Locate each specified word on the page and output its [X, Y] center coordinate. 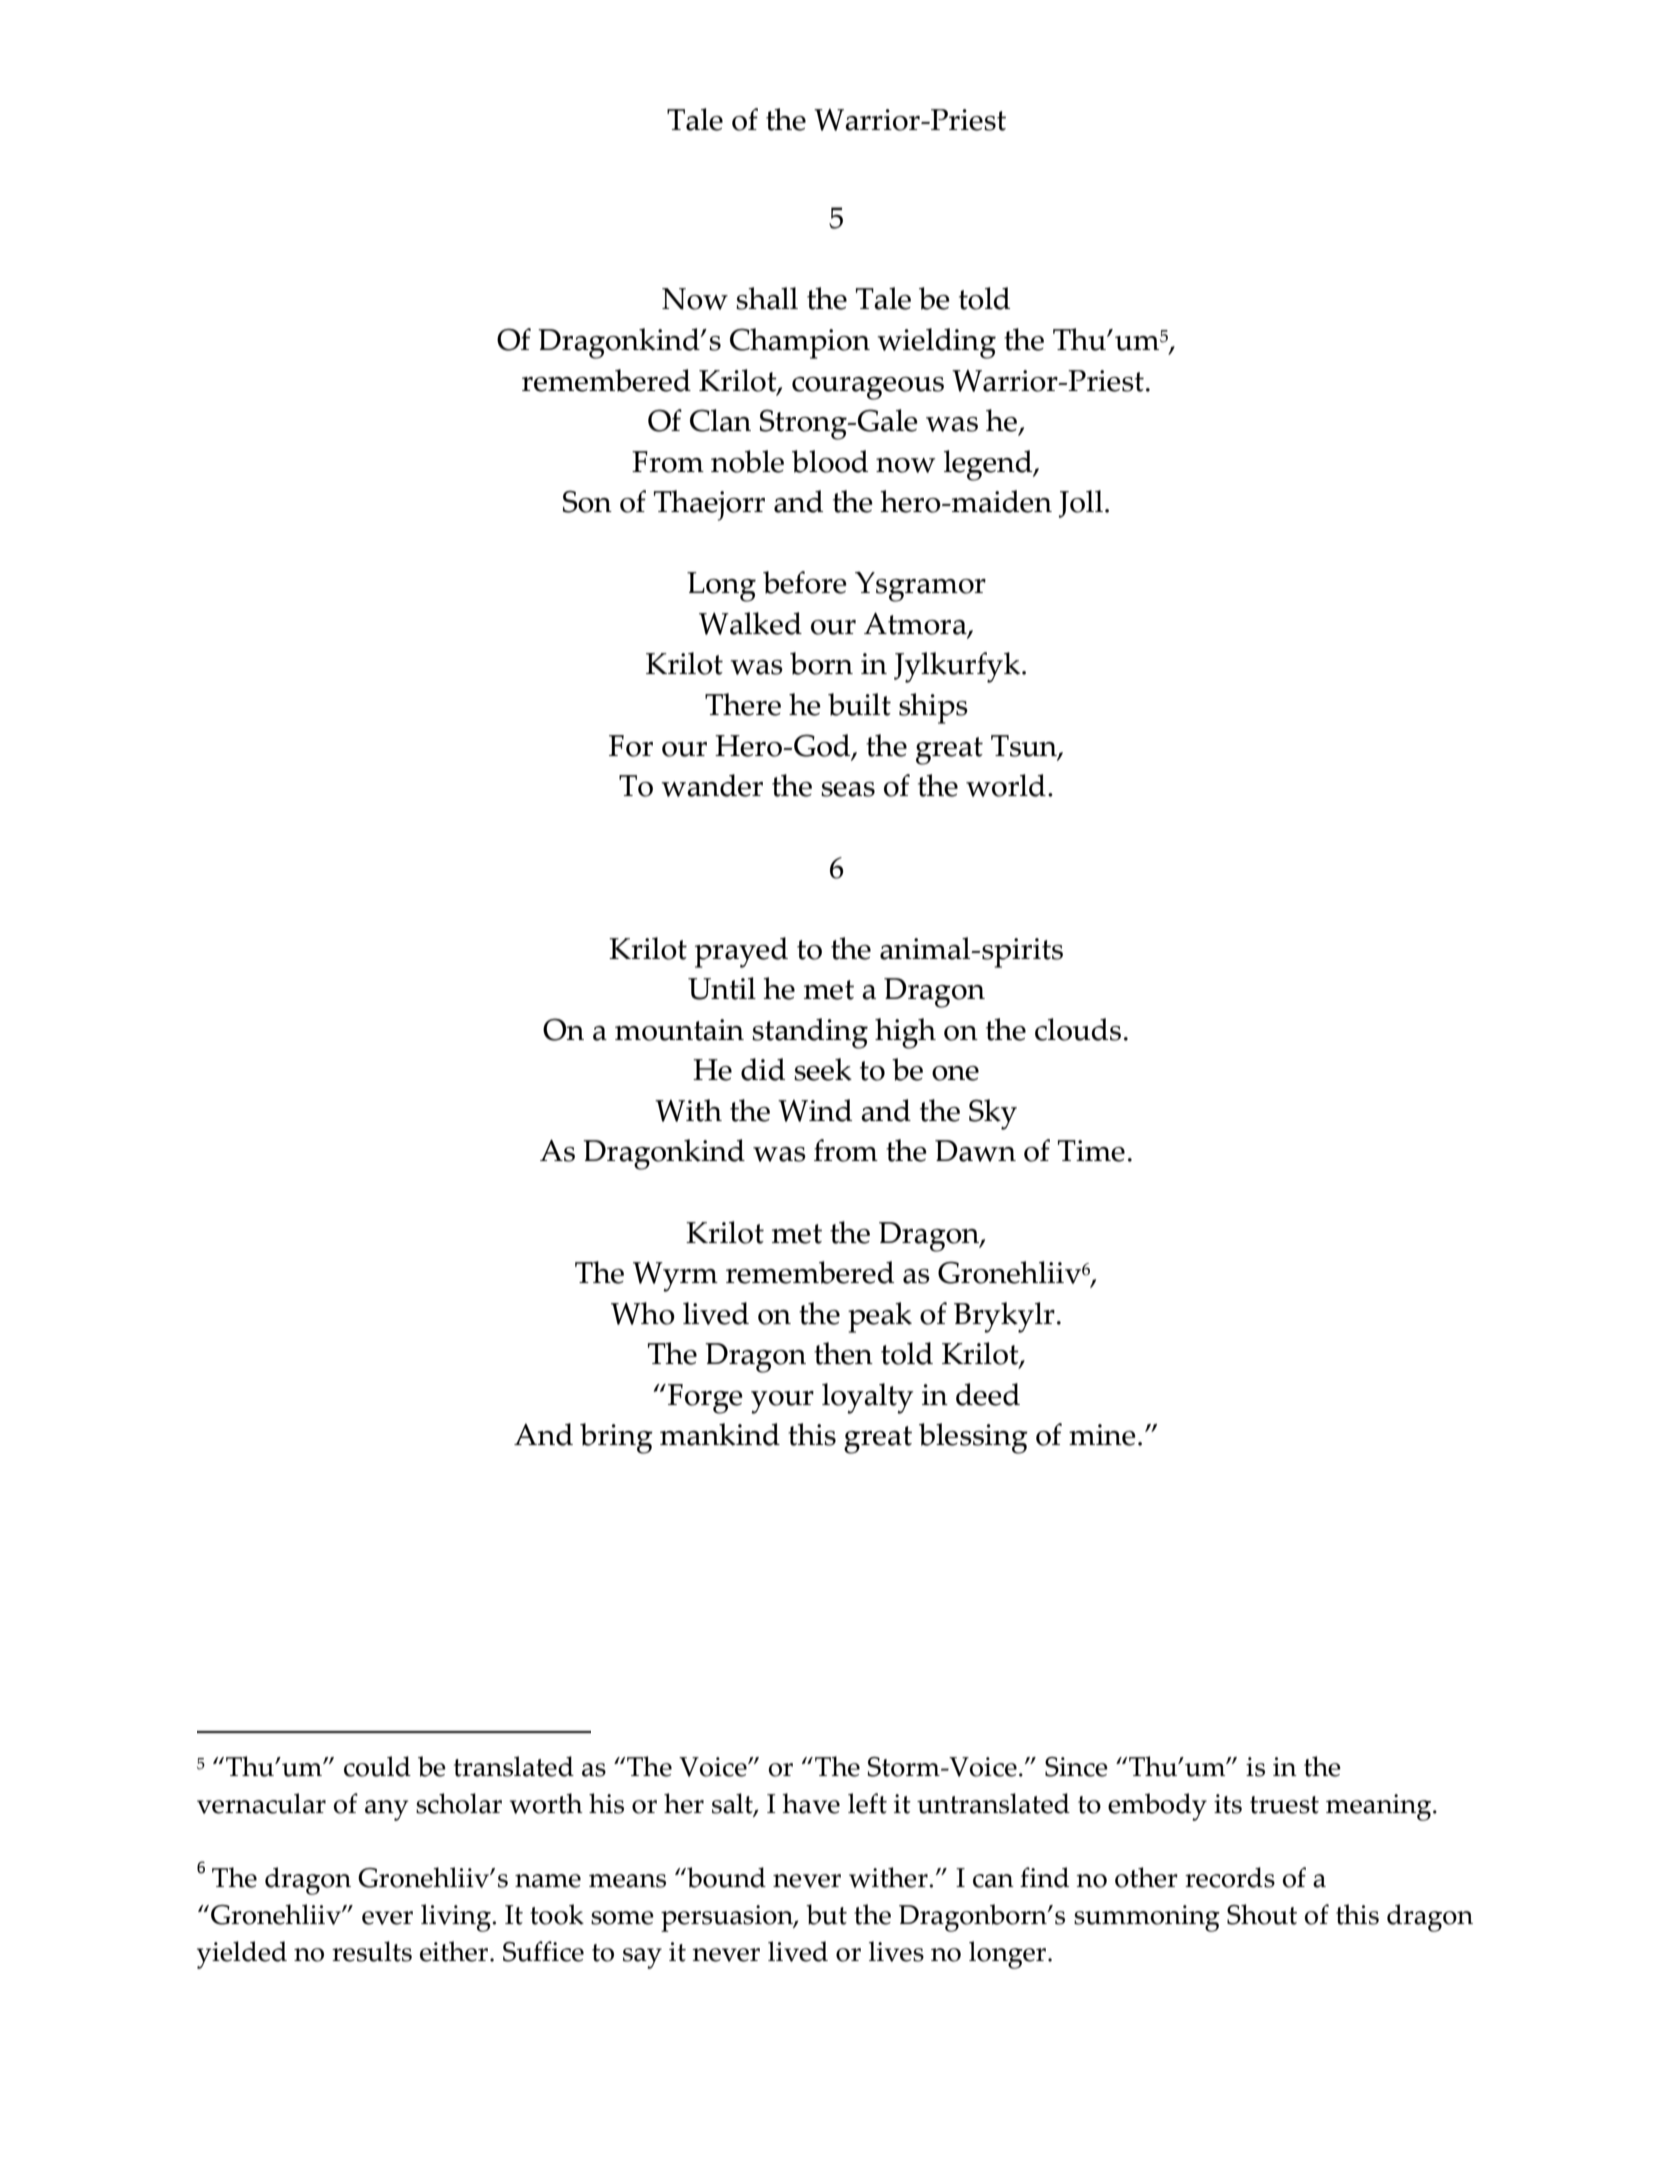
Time [1091, 1151]
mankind [720, 1434]
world [1006, 785]
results [372, 1951]
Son [587, 501]
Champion [800, 343]
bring [616, 1438]
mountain [679, 1030]
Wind [815, 1110]
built [859, 704]
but [826, 1914]
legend [989, 465]
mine [1102, 1435]
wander [712, 785]
